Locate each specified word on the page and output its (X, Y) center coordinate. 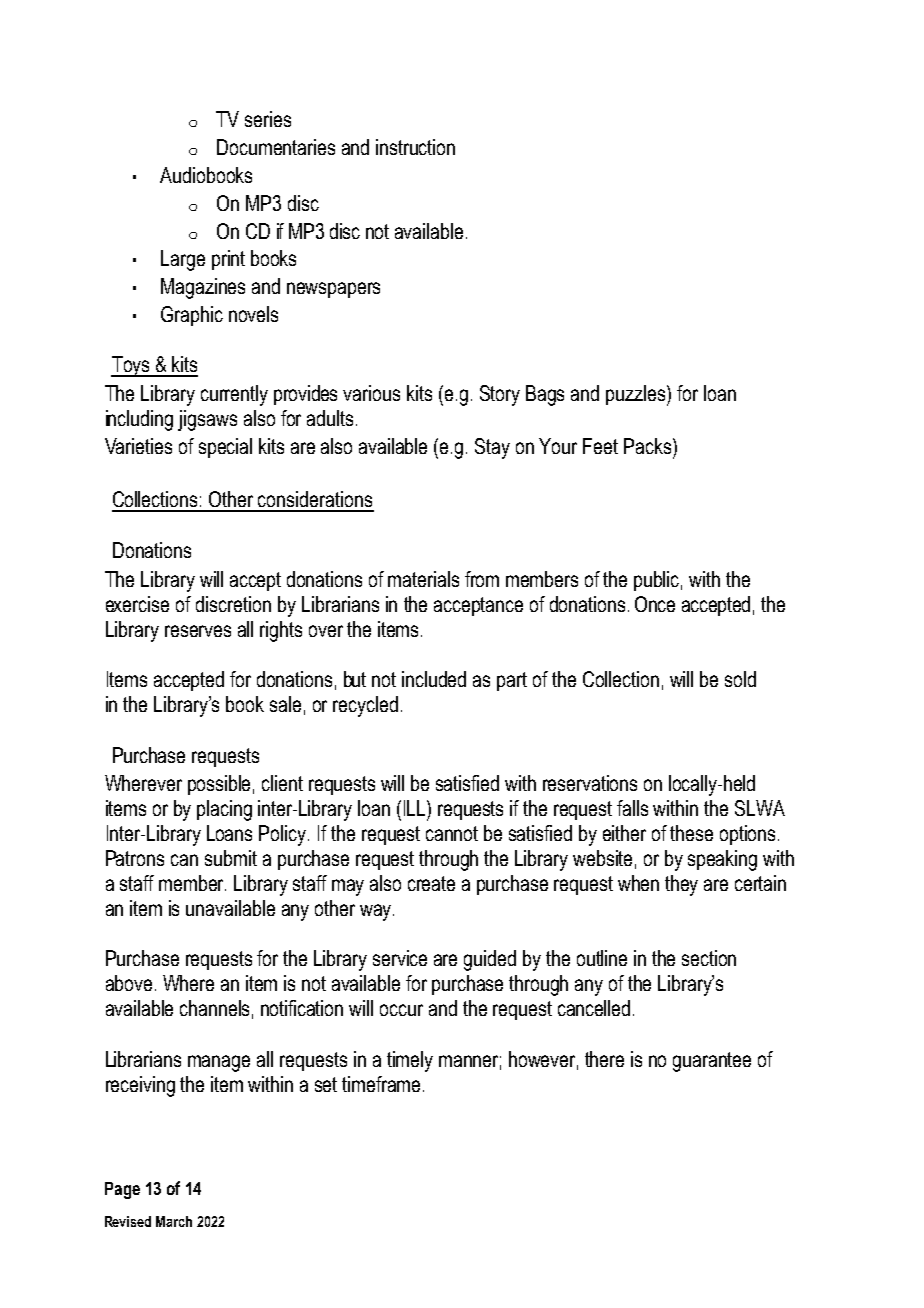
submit (231, 858)
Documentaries (276, 147)
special (225, 448)
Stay (492, 448)
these (691, 833)
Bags (545, 395)
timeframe (381, 1084)
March (174, 1221)
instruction (415, 147)
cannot (452, 833)
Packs (649, 446)
